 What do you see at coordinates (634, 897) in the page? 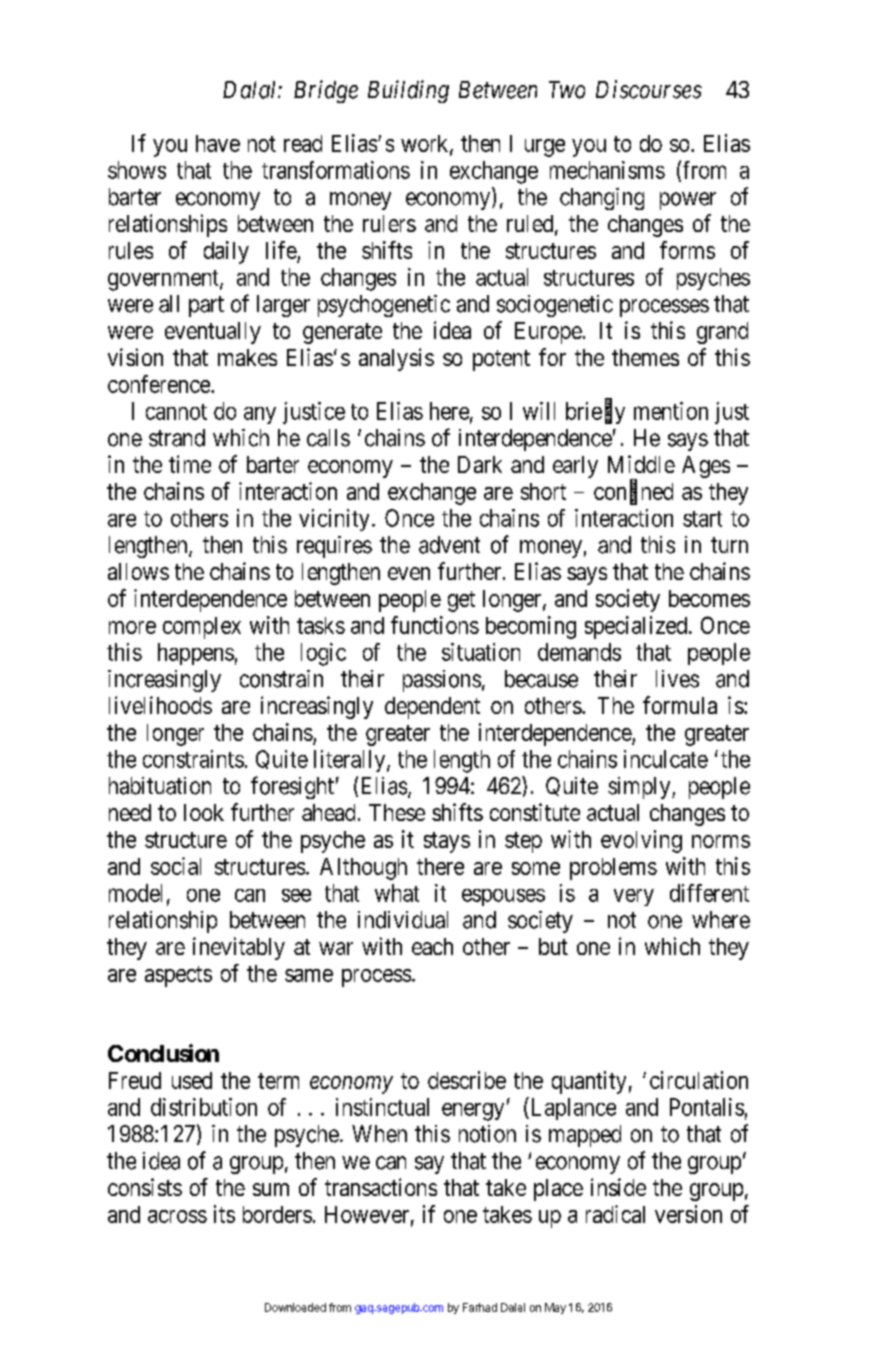
I see `very` at bounding box center [634, 897].
